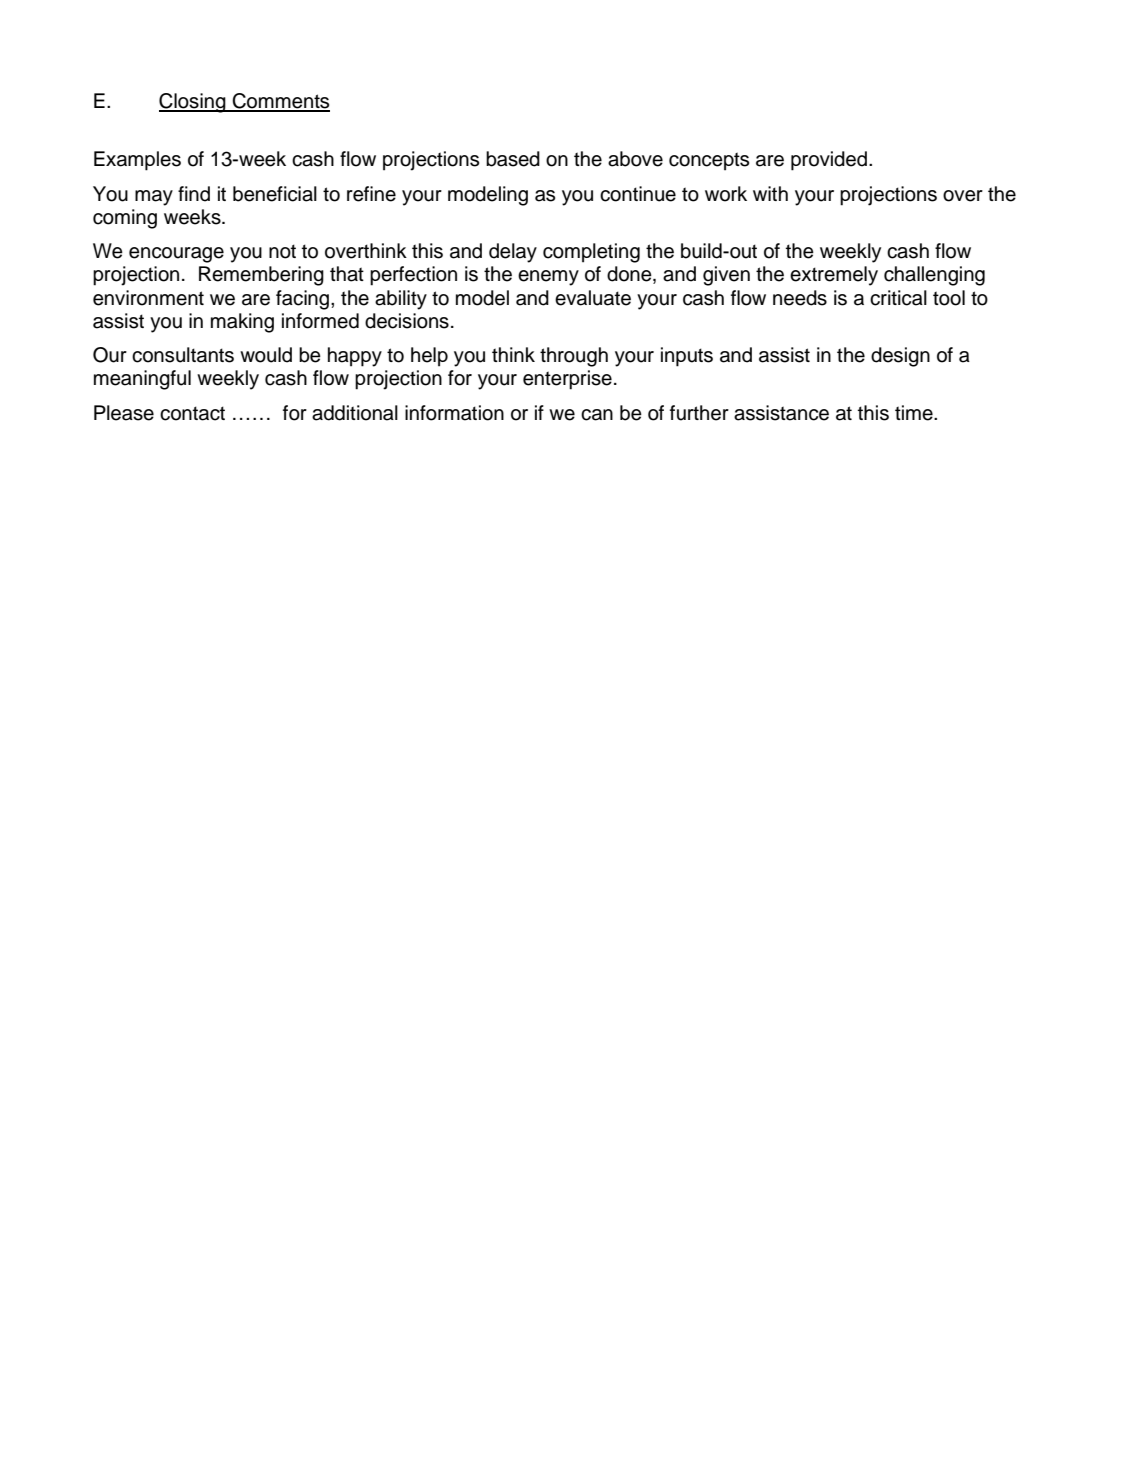 This document has height=1458, width=1126. Describe the element at coordinates (513, 159) in the document. I see `based` at that location.
